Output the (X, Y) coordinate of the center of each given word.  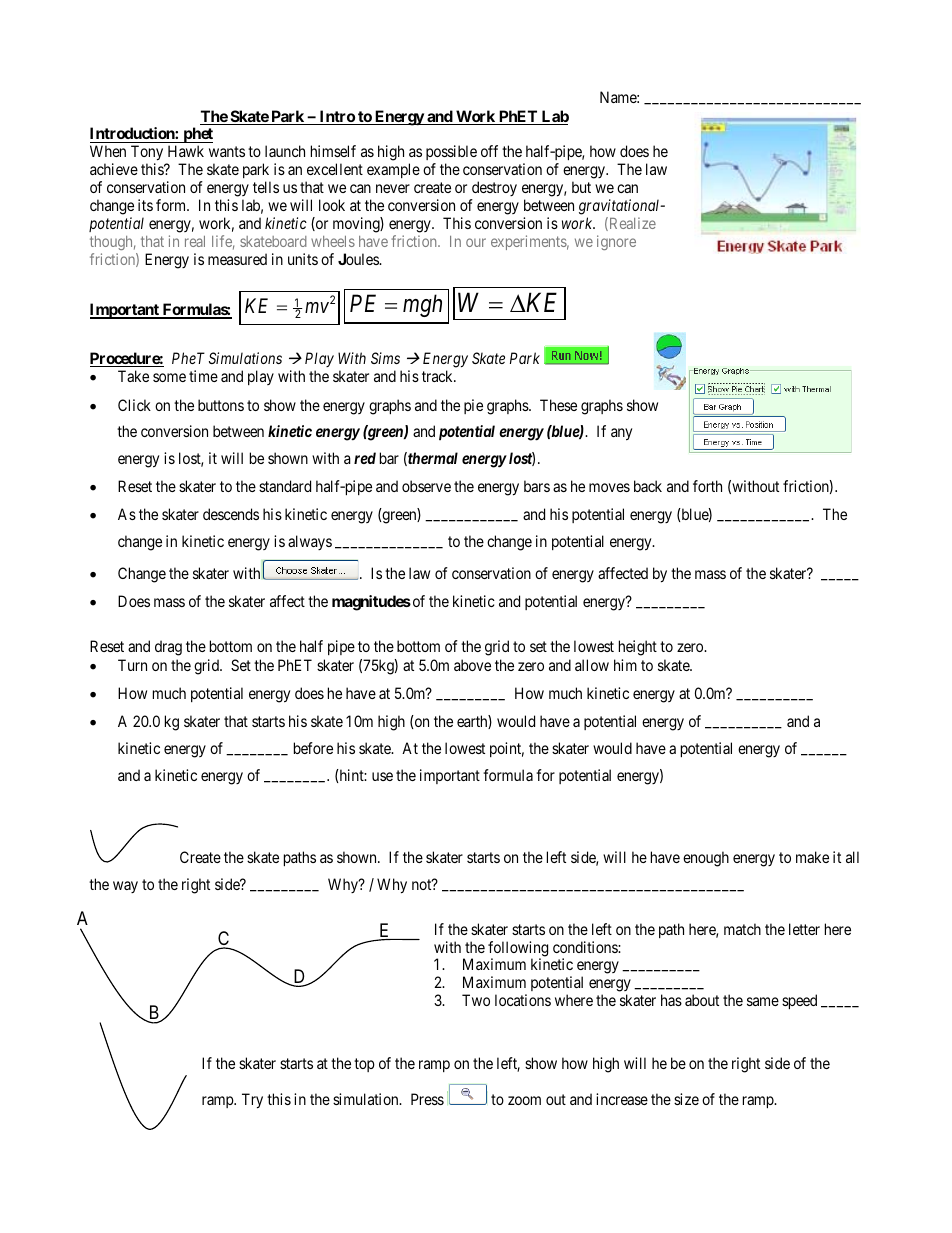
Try (252, 1101)
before (313, 748)
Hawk (186, 151)
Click (134, 405)
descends (231, 514)
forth (707, 486)
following (518, 950)
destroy (494, 188)
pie (473, 406)
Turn (132, 665)
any (621, 434)
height (638, 648)
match (742, 929)
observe (426, 486)
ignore (616, 242)
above (472, 665)
